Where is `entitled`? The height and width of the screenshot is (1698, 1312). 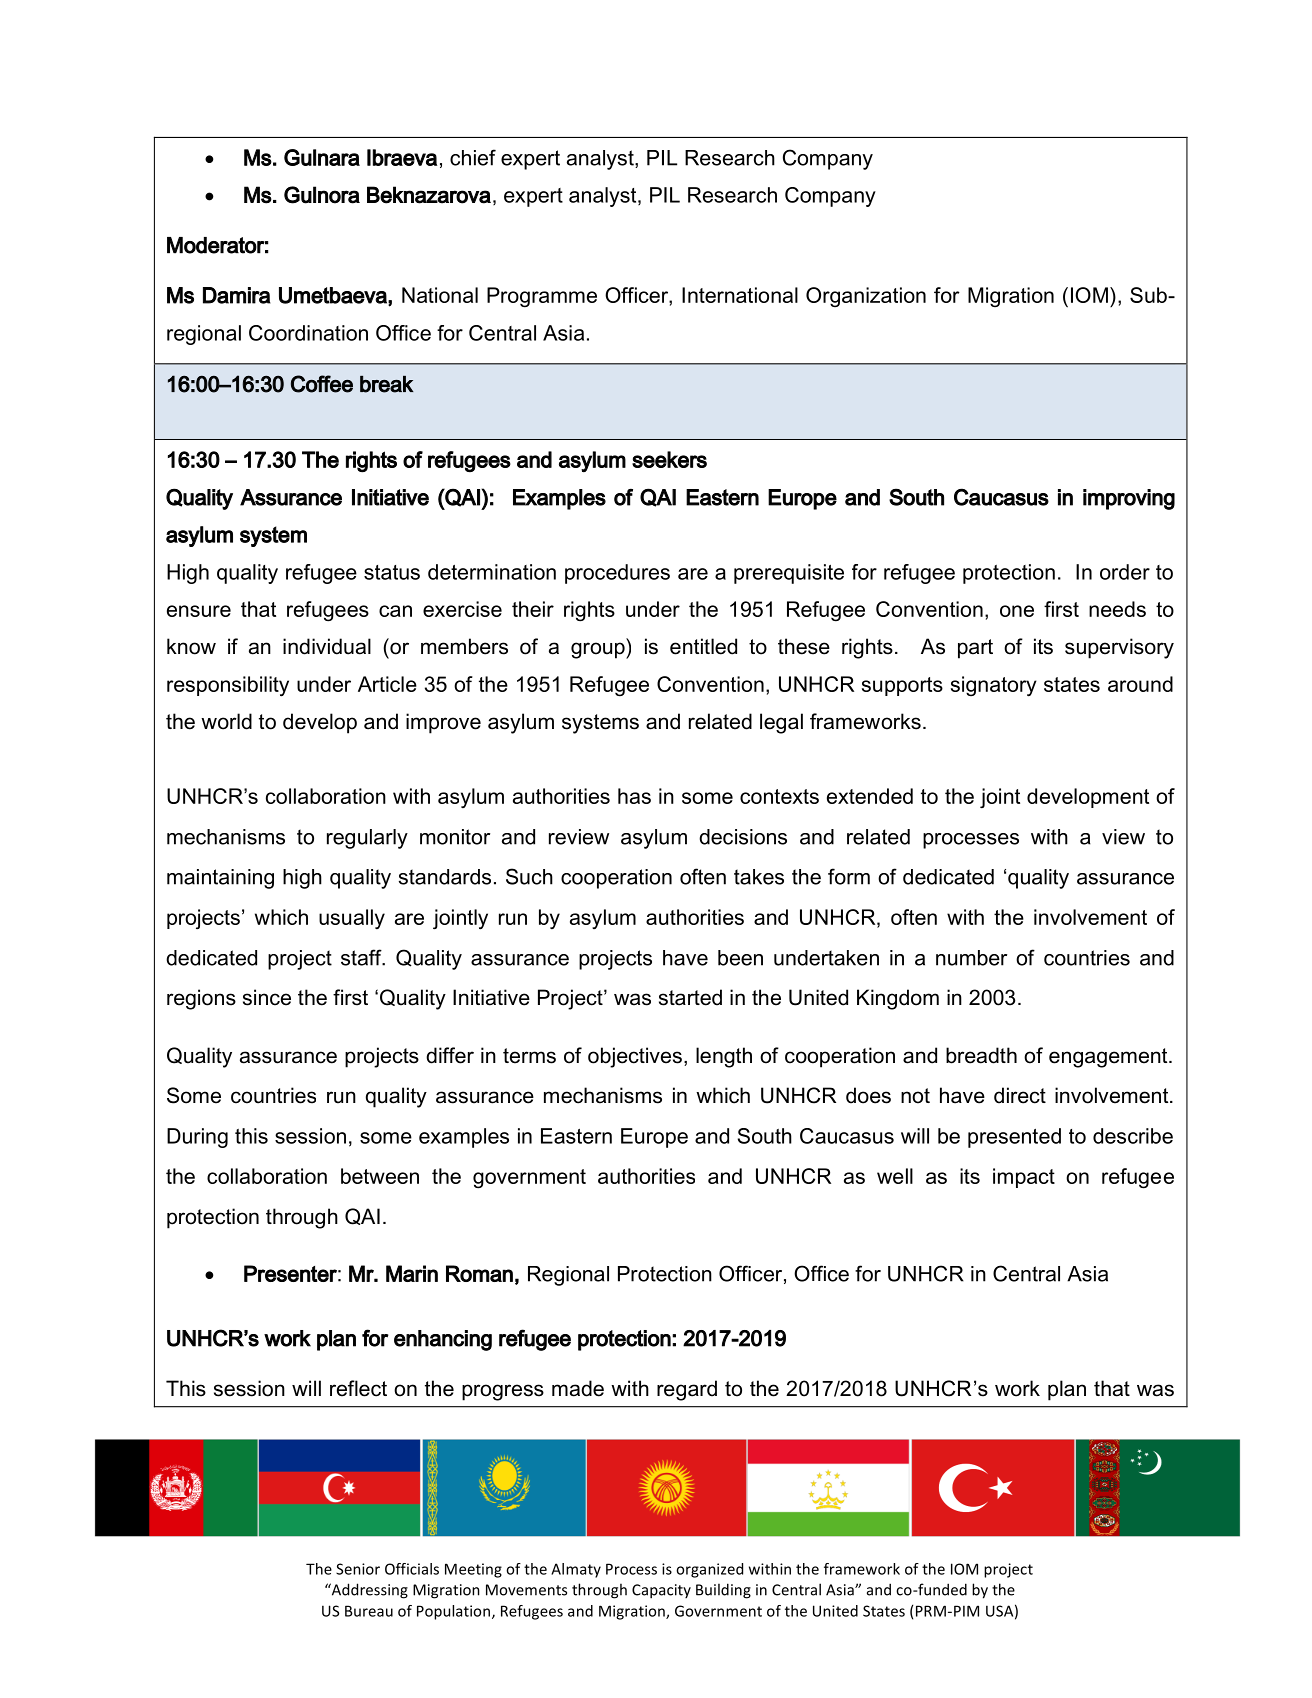 entitled is located at coordinates (703, 646).
